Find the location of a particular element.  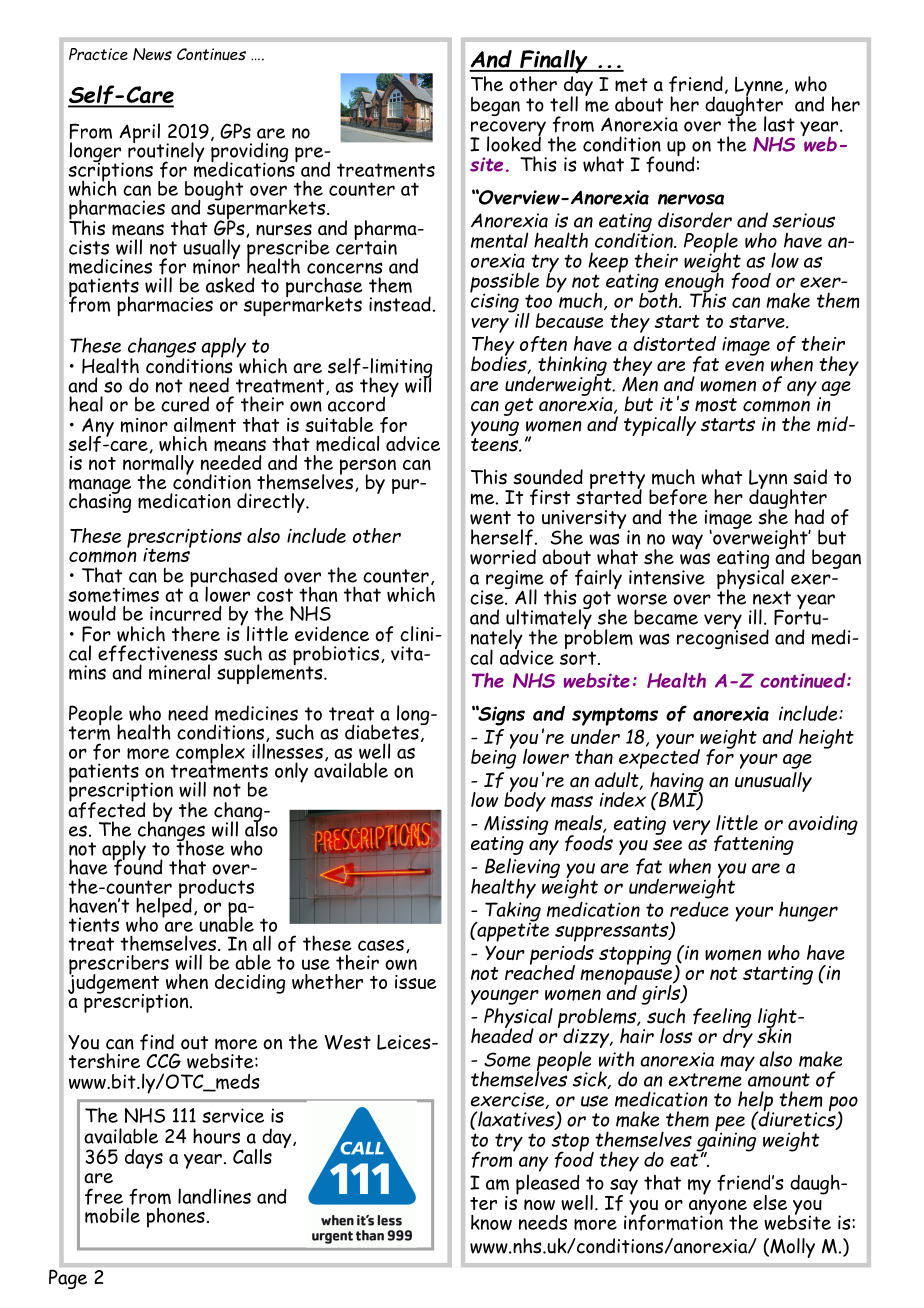

Continues is located at coordinates (211, 54).
